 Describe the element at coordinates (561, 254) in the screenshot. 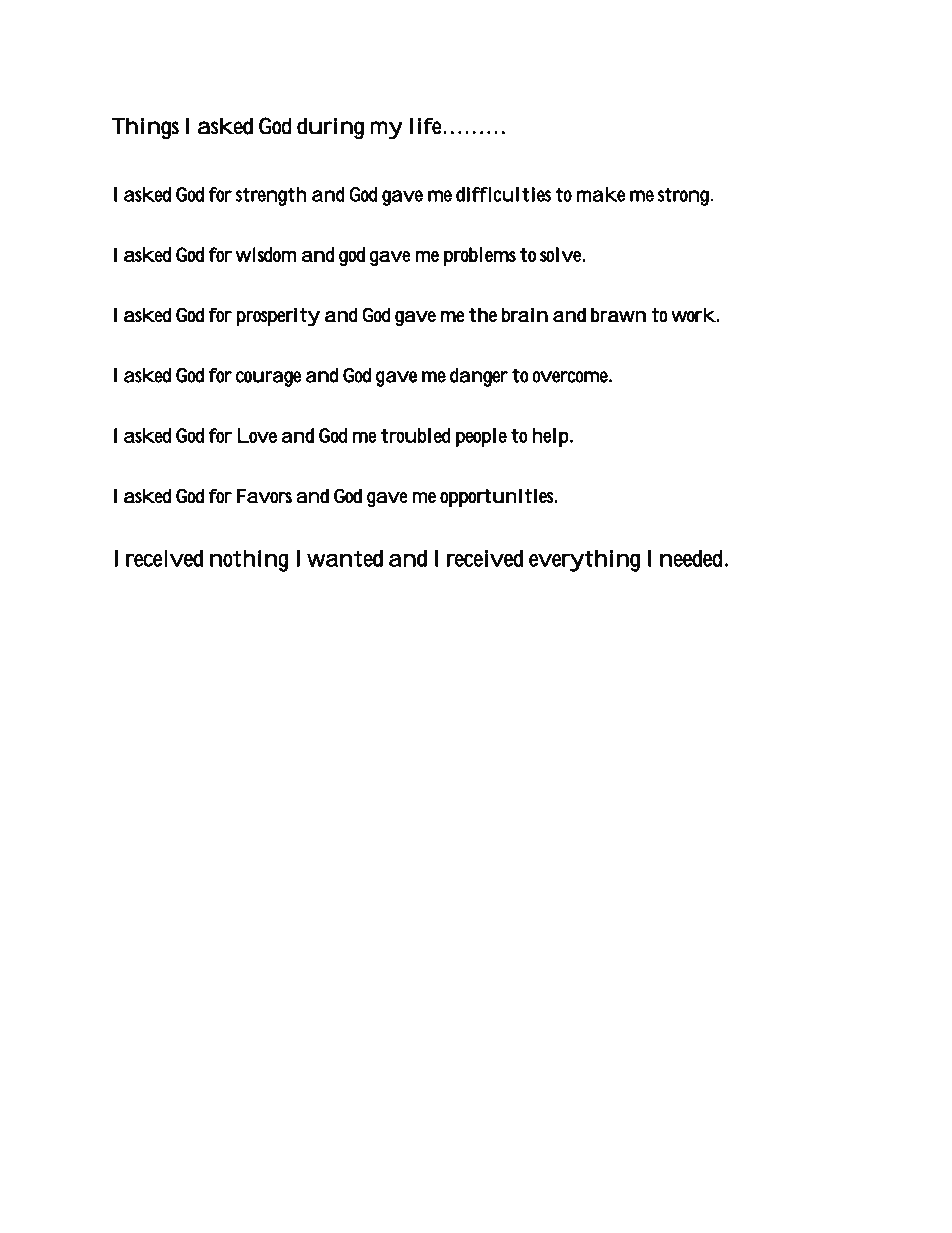

I see `solve` at that location.
